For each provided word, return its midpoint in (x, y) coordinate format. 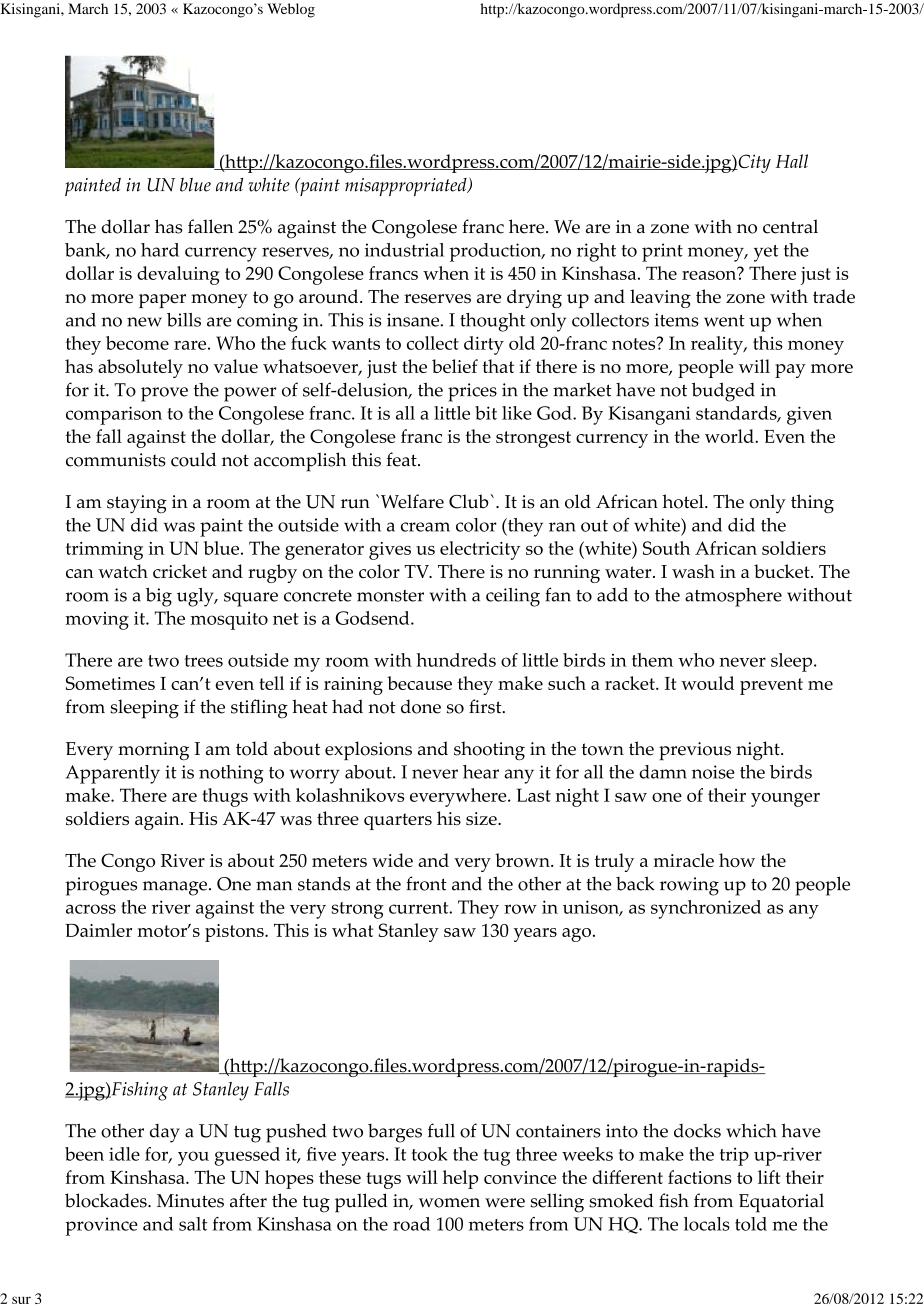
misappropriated (407, 187)
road (411, 1224)
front (426, 883)
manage (175, 888)
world (730, 436)
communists (116, 460)
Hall (792, 161)
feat (403, 459)
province (101, 1226)
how (737, 860)
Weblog (291, 10)
